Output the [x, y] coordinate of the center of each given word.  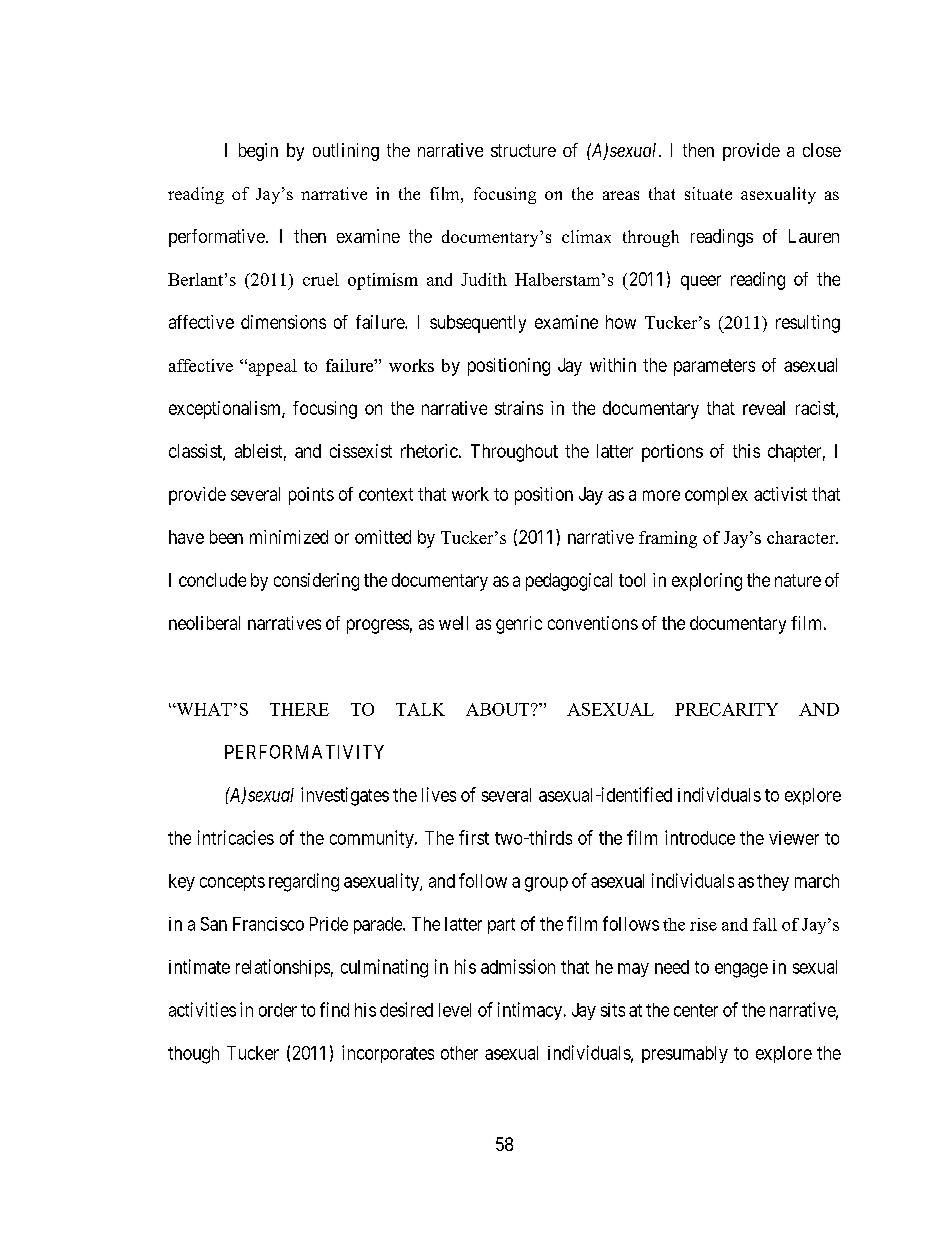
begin [258, 152]
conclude [212, 580]
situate [708, 193]
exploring [707, 582]
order [278, 1010]
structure [523, 150]
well [453, 623]
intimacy [531, 1011]
